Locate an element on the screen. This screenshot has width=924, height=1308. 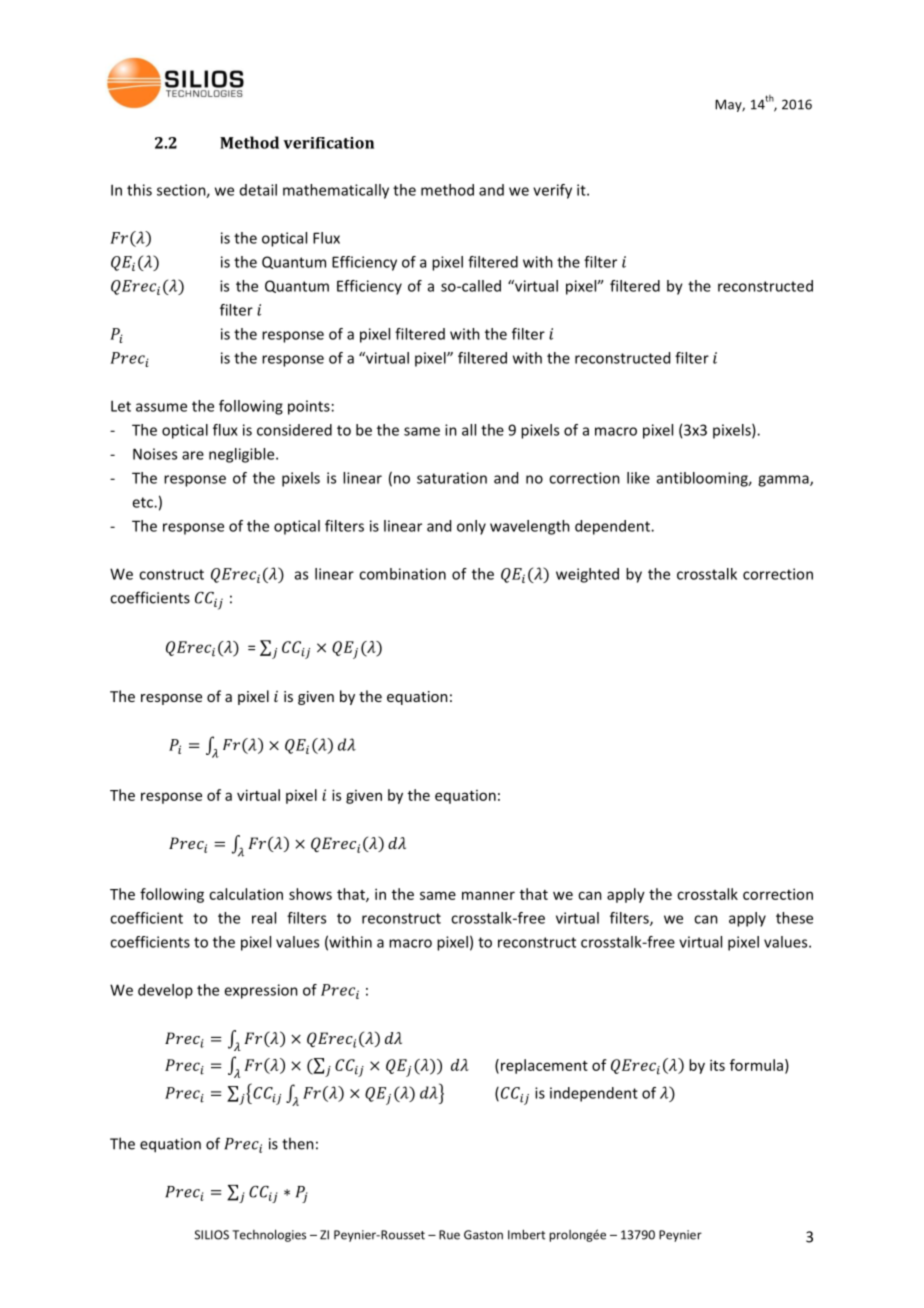
manner is located at coordinates (488, 895).
